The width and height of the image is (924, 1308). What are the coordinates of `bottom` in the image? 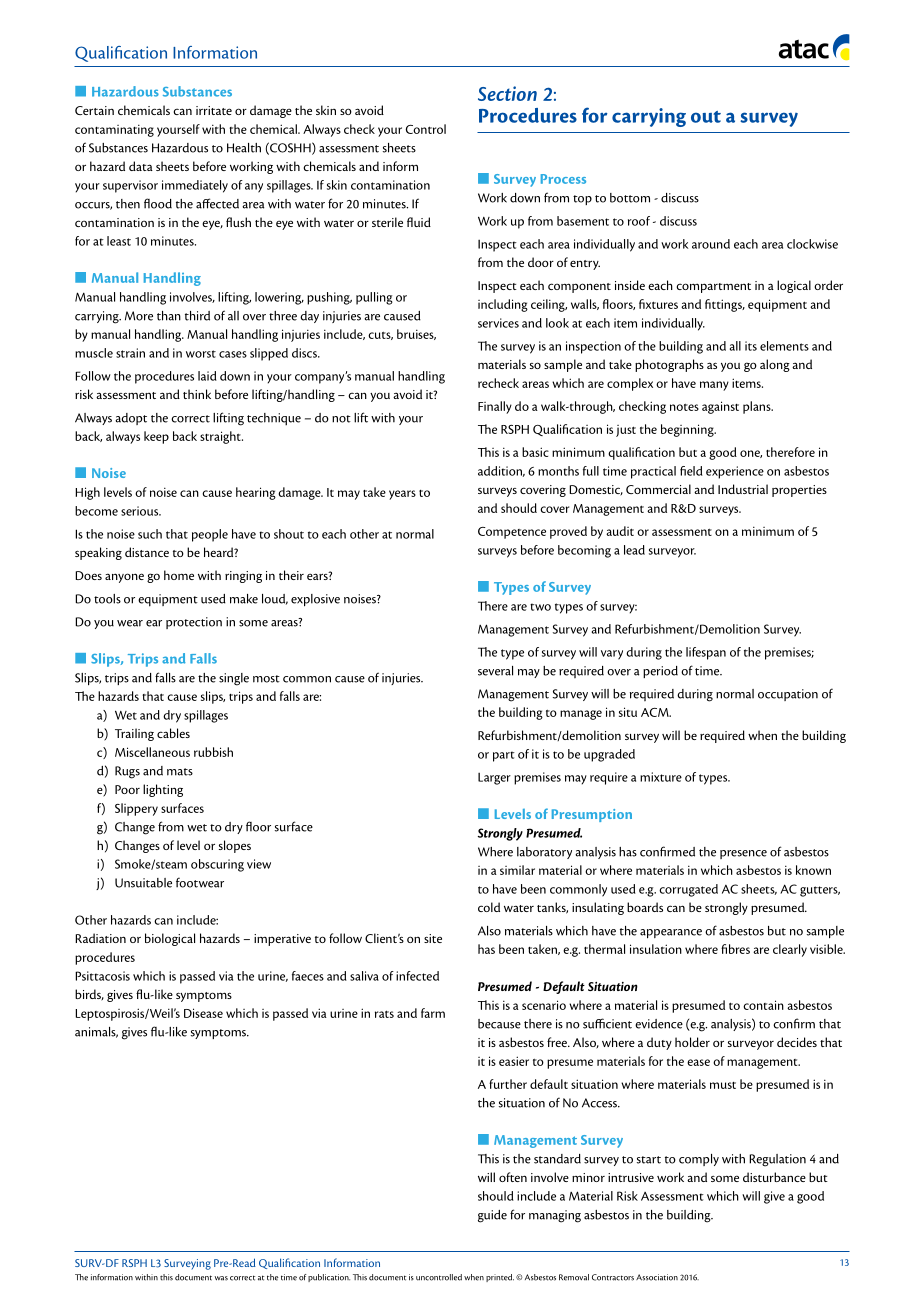 It's located at (630, 198).
